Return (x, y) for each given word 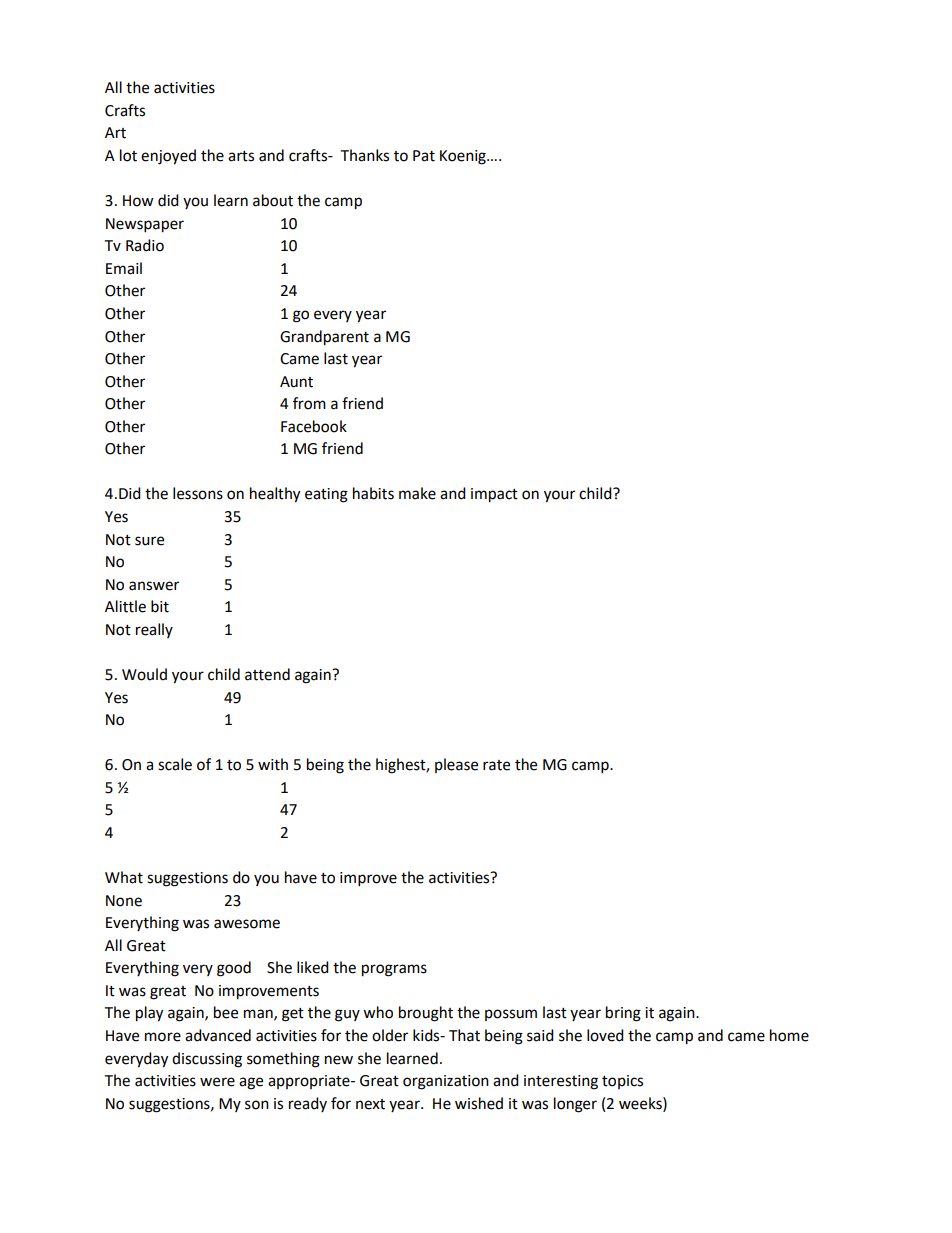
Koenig (464, 157)
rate (496, 765)
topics (622, 1082)
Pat (424, 156)
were (217, 1082)
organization (446, 1082)
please (456, 765)
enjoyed (168, 157)
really (154, 630)
